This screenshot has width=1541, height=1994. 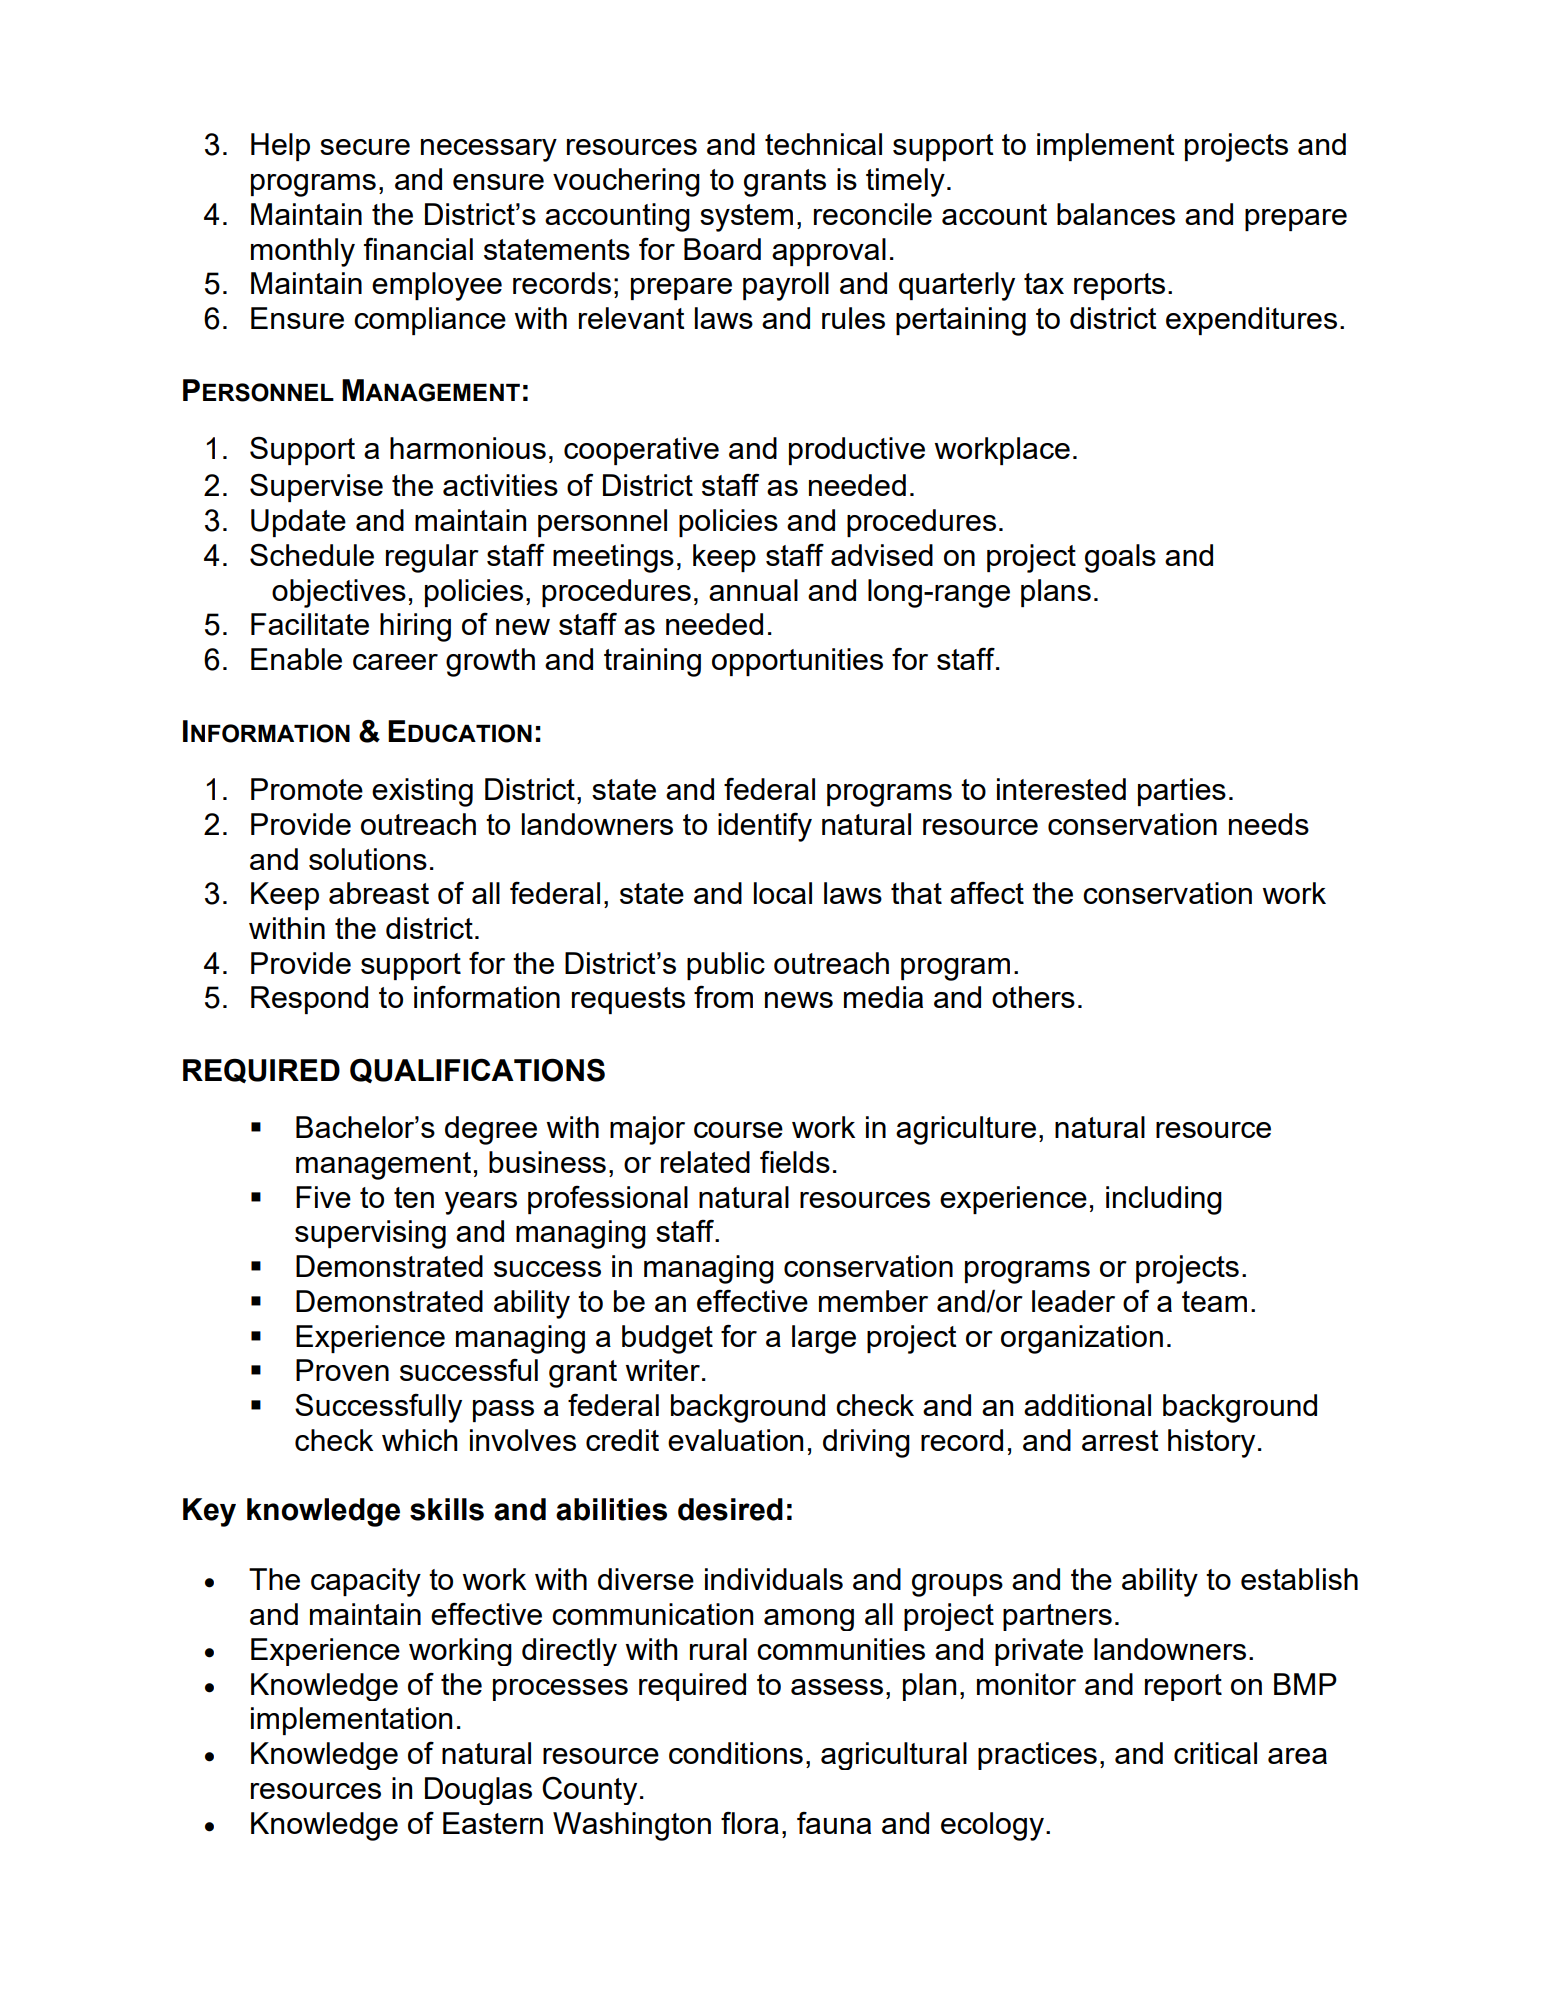 I want to click on secure, so click(x=365, y=147).
